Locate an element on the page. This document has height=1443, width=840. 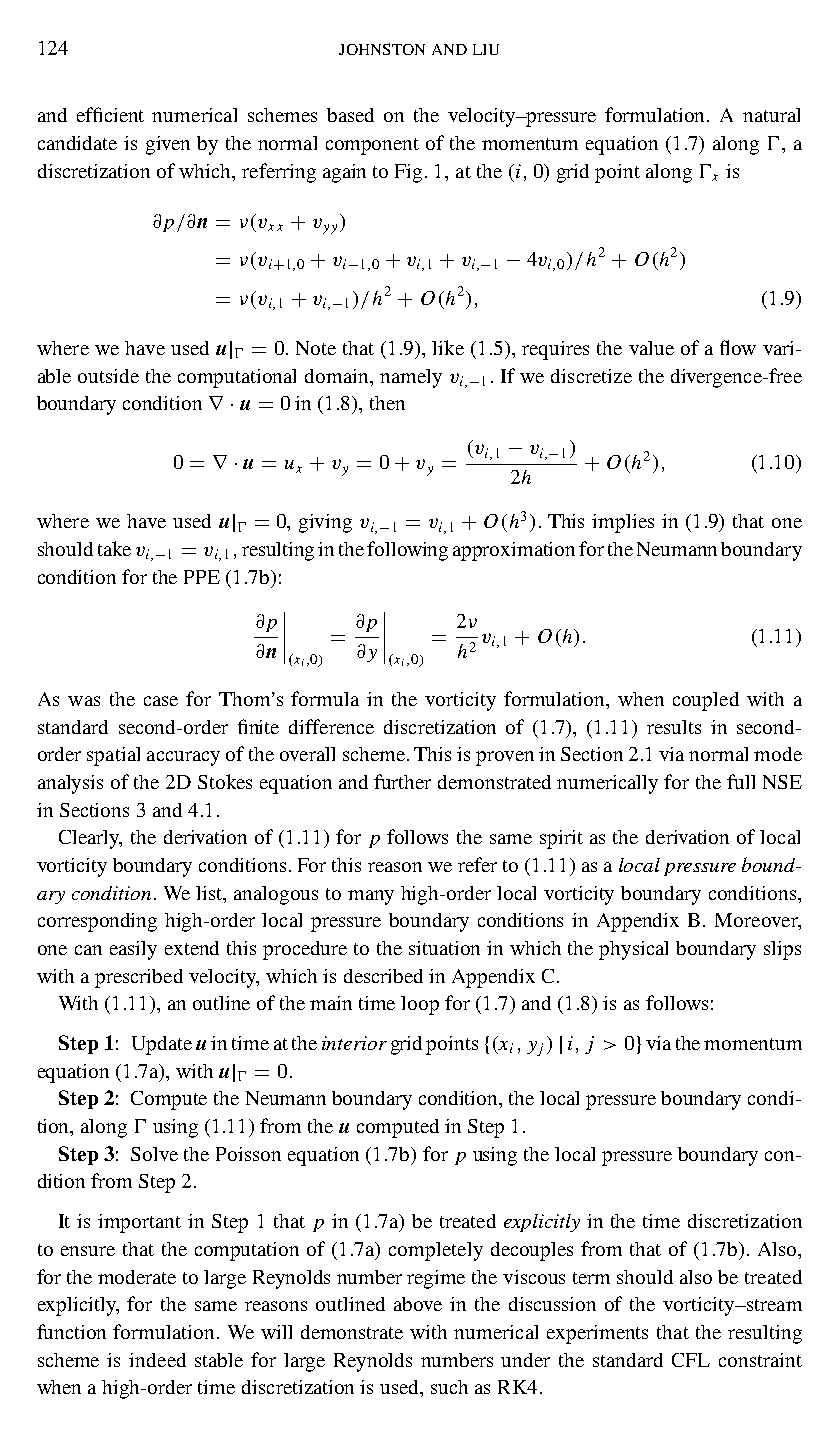
CFL is located at coordinates (691, 1360).
